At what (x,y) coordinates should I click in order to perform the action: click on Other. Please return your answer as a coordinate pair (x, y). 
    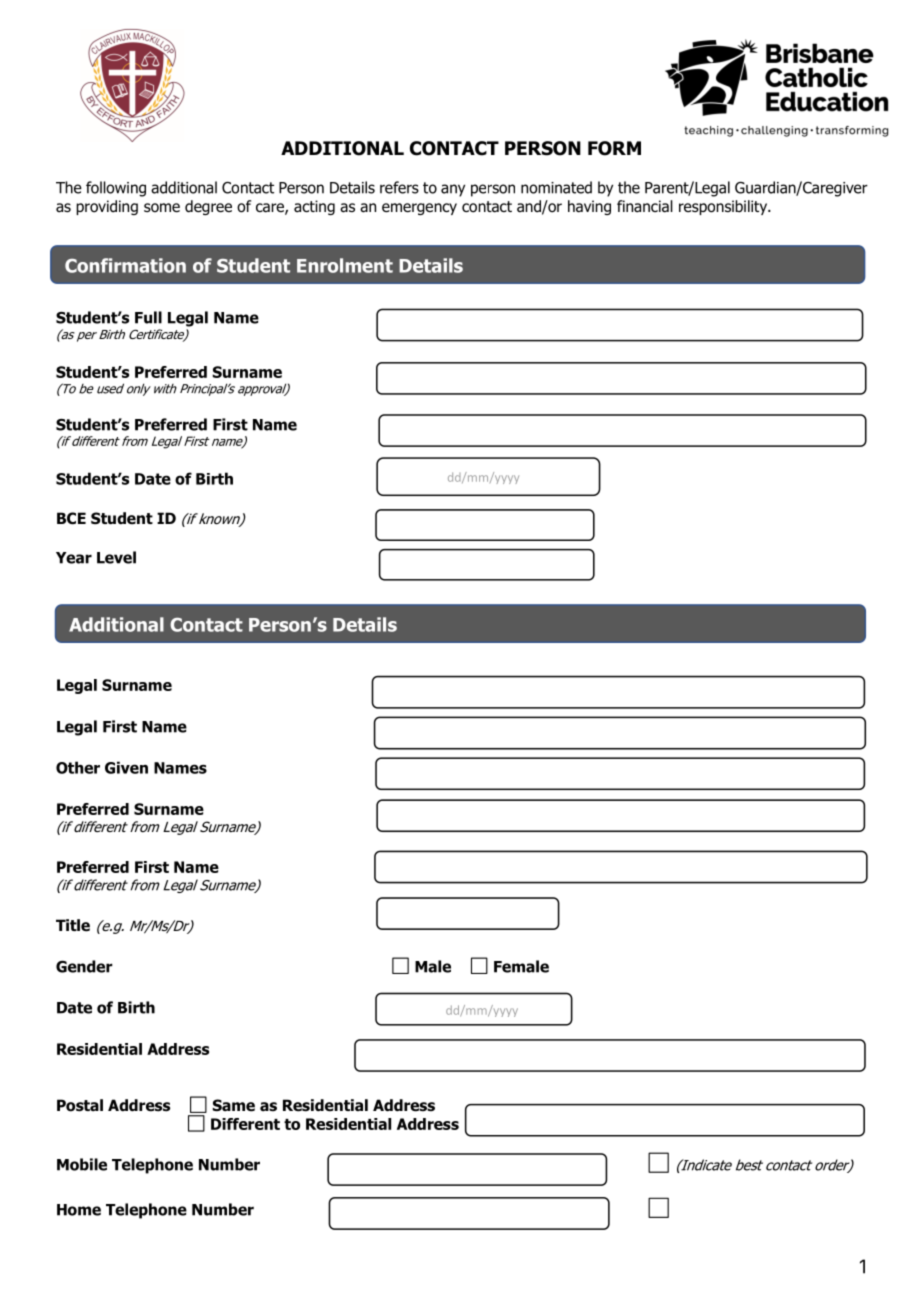
    Looking at the image, I should click on (78, 767).
